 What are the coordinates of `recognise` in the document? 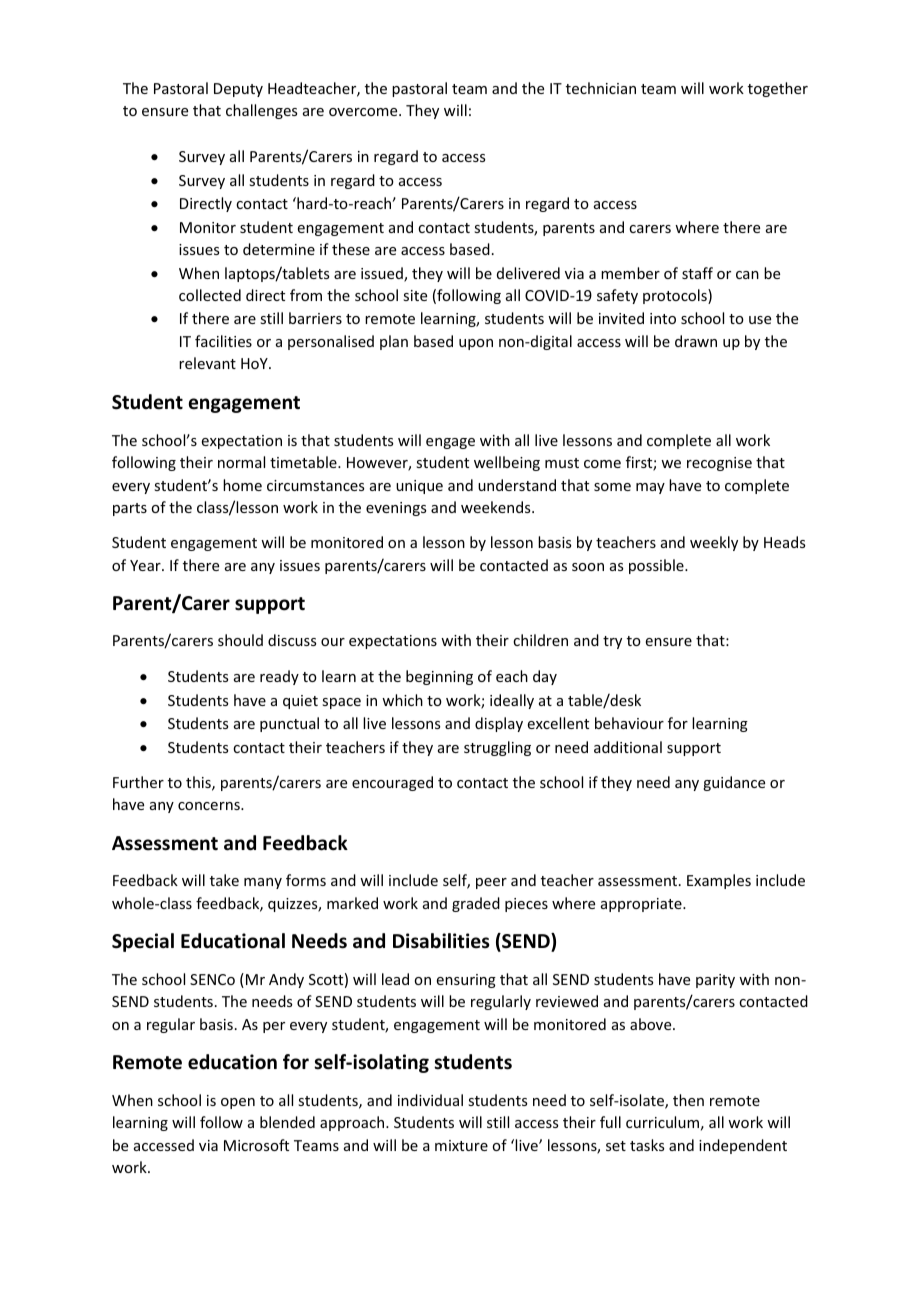 It's located at (719, 464).
